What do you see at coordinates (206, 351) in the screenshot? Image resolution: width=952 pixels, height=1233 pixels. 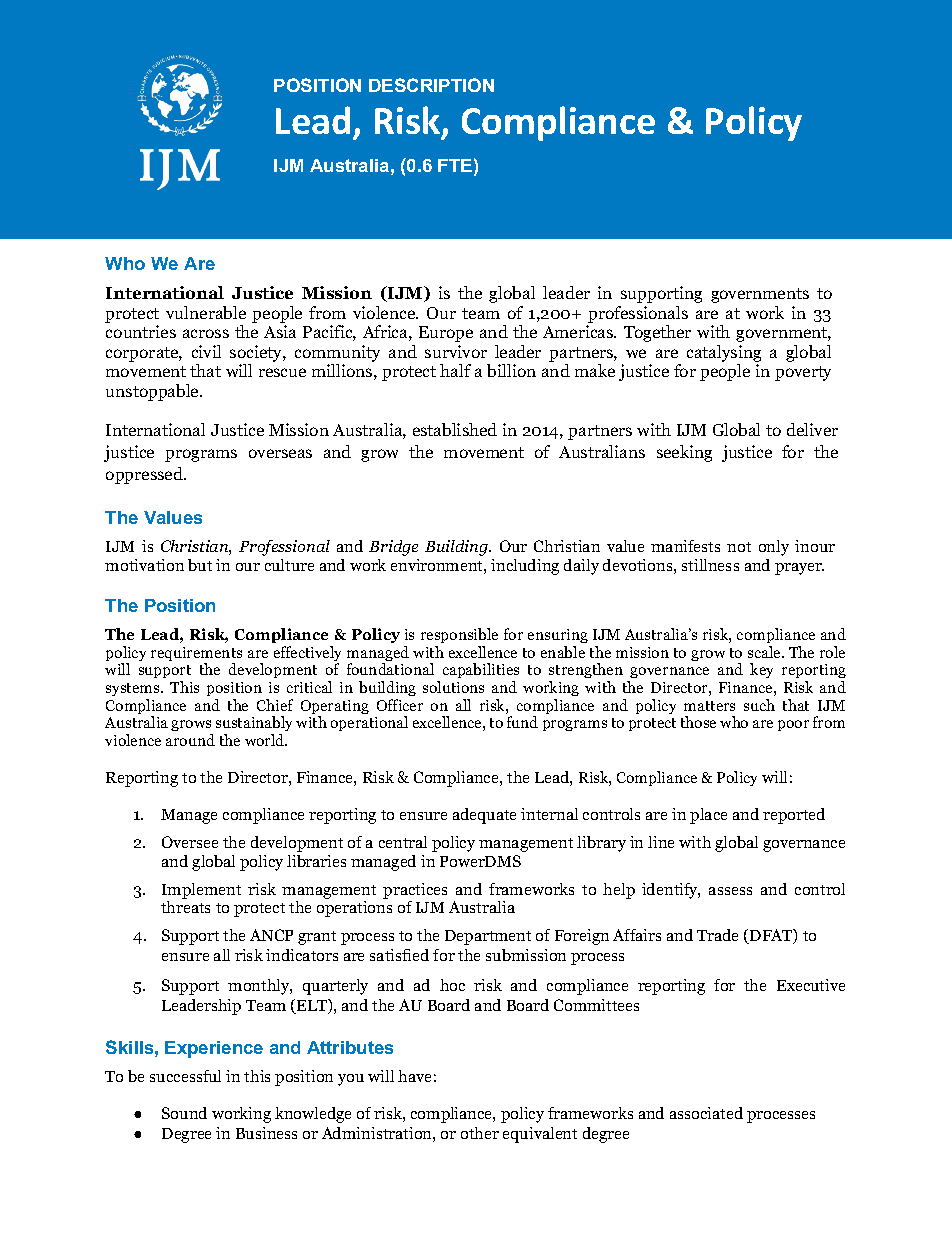 I see `civil` at bounding box center [206, 351].
